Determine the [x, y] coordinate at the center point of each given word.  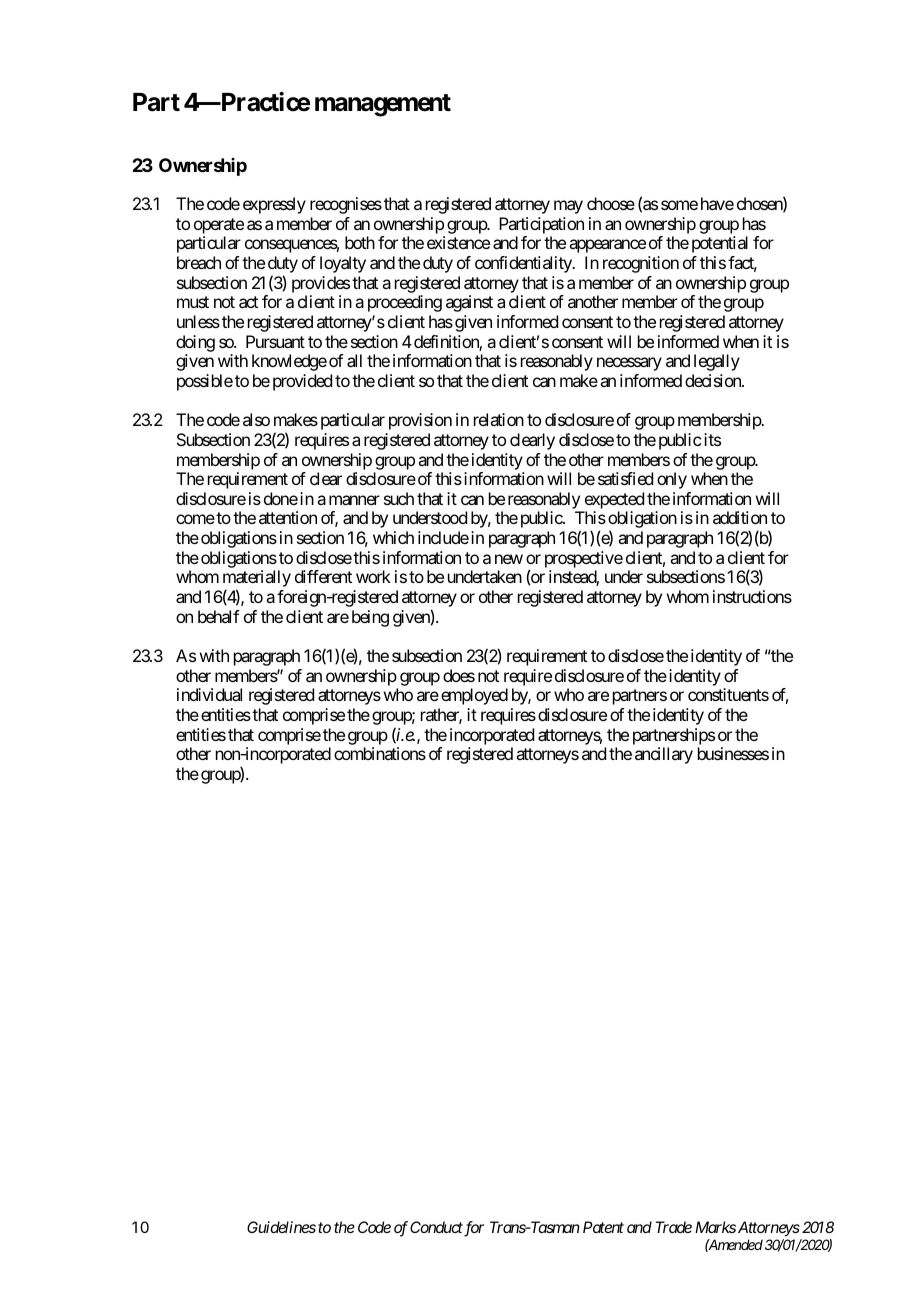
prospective [584, 559]
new [509, 559]
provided [302, 382]
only [672, 480]
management [383, 105]
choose [611, 203]
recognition [641, 264]
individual [209, 694]
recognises [346, 205]
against [469, 303]
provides [321, 284]
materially [257, 580]
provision [420, 421]
